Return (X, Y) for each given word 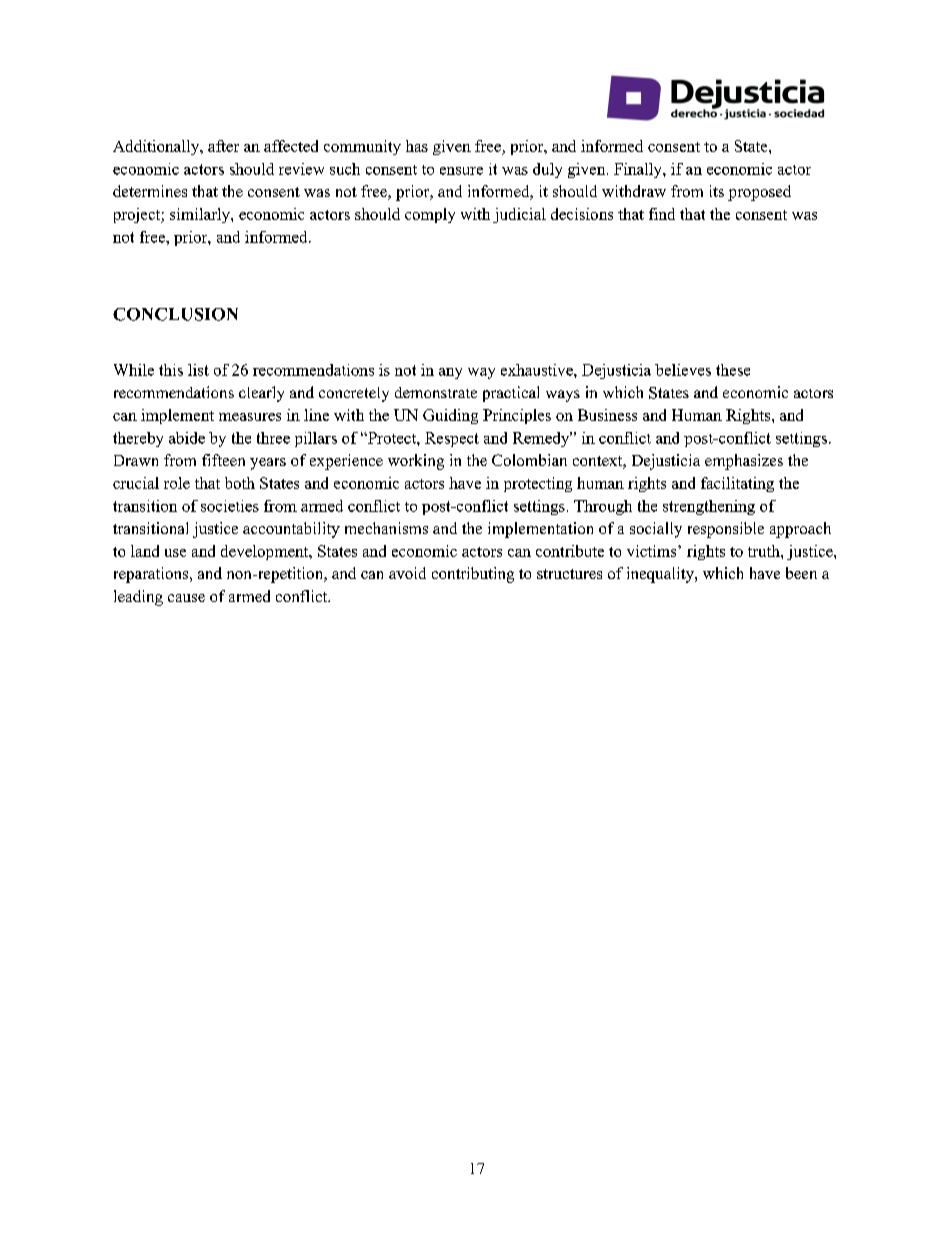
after (223, 146)
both (240, 483)
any (450, 373)
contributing (473, 575)
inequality (661, 575)
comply (430, 215)
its (717, 191)
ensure (461, 171)
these (733, 370)
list (198, 370)
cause (186, 598)
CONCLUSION (175, 314)
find (662, 214)
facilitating (737, 484)
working (416, 462)
